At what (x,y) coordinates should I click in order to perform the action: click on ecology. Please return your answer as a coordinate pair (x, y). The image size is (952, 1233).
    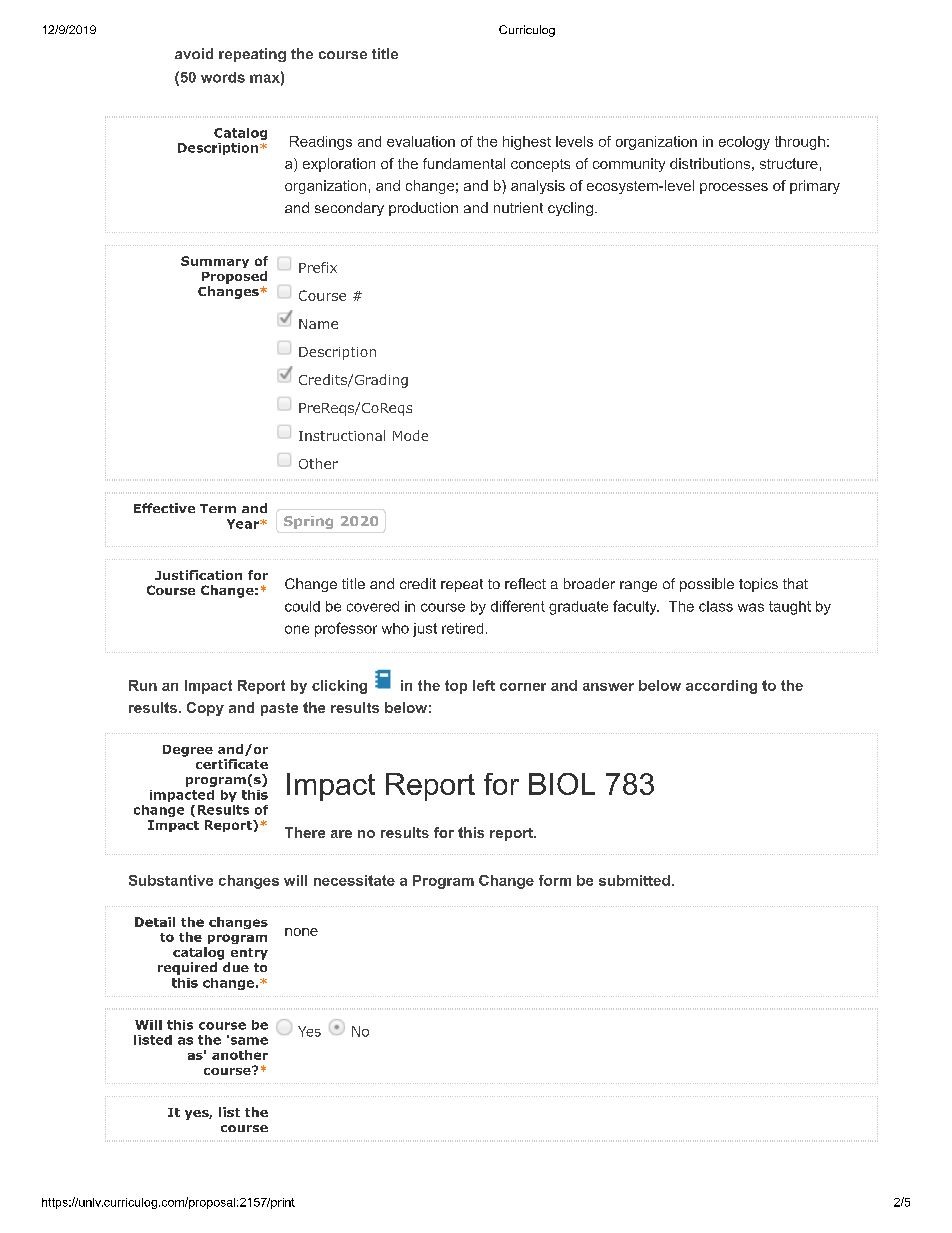
    Looking at the image, I should click on (744, 143).
